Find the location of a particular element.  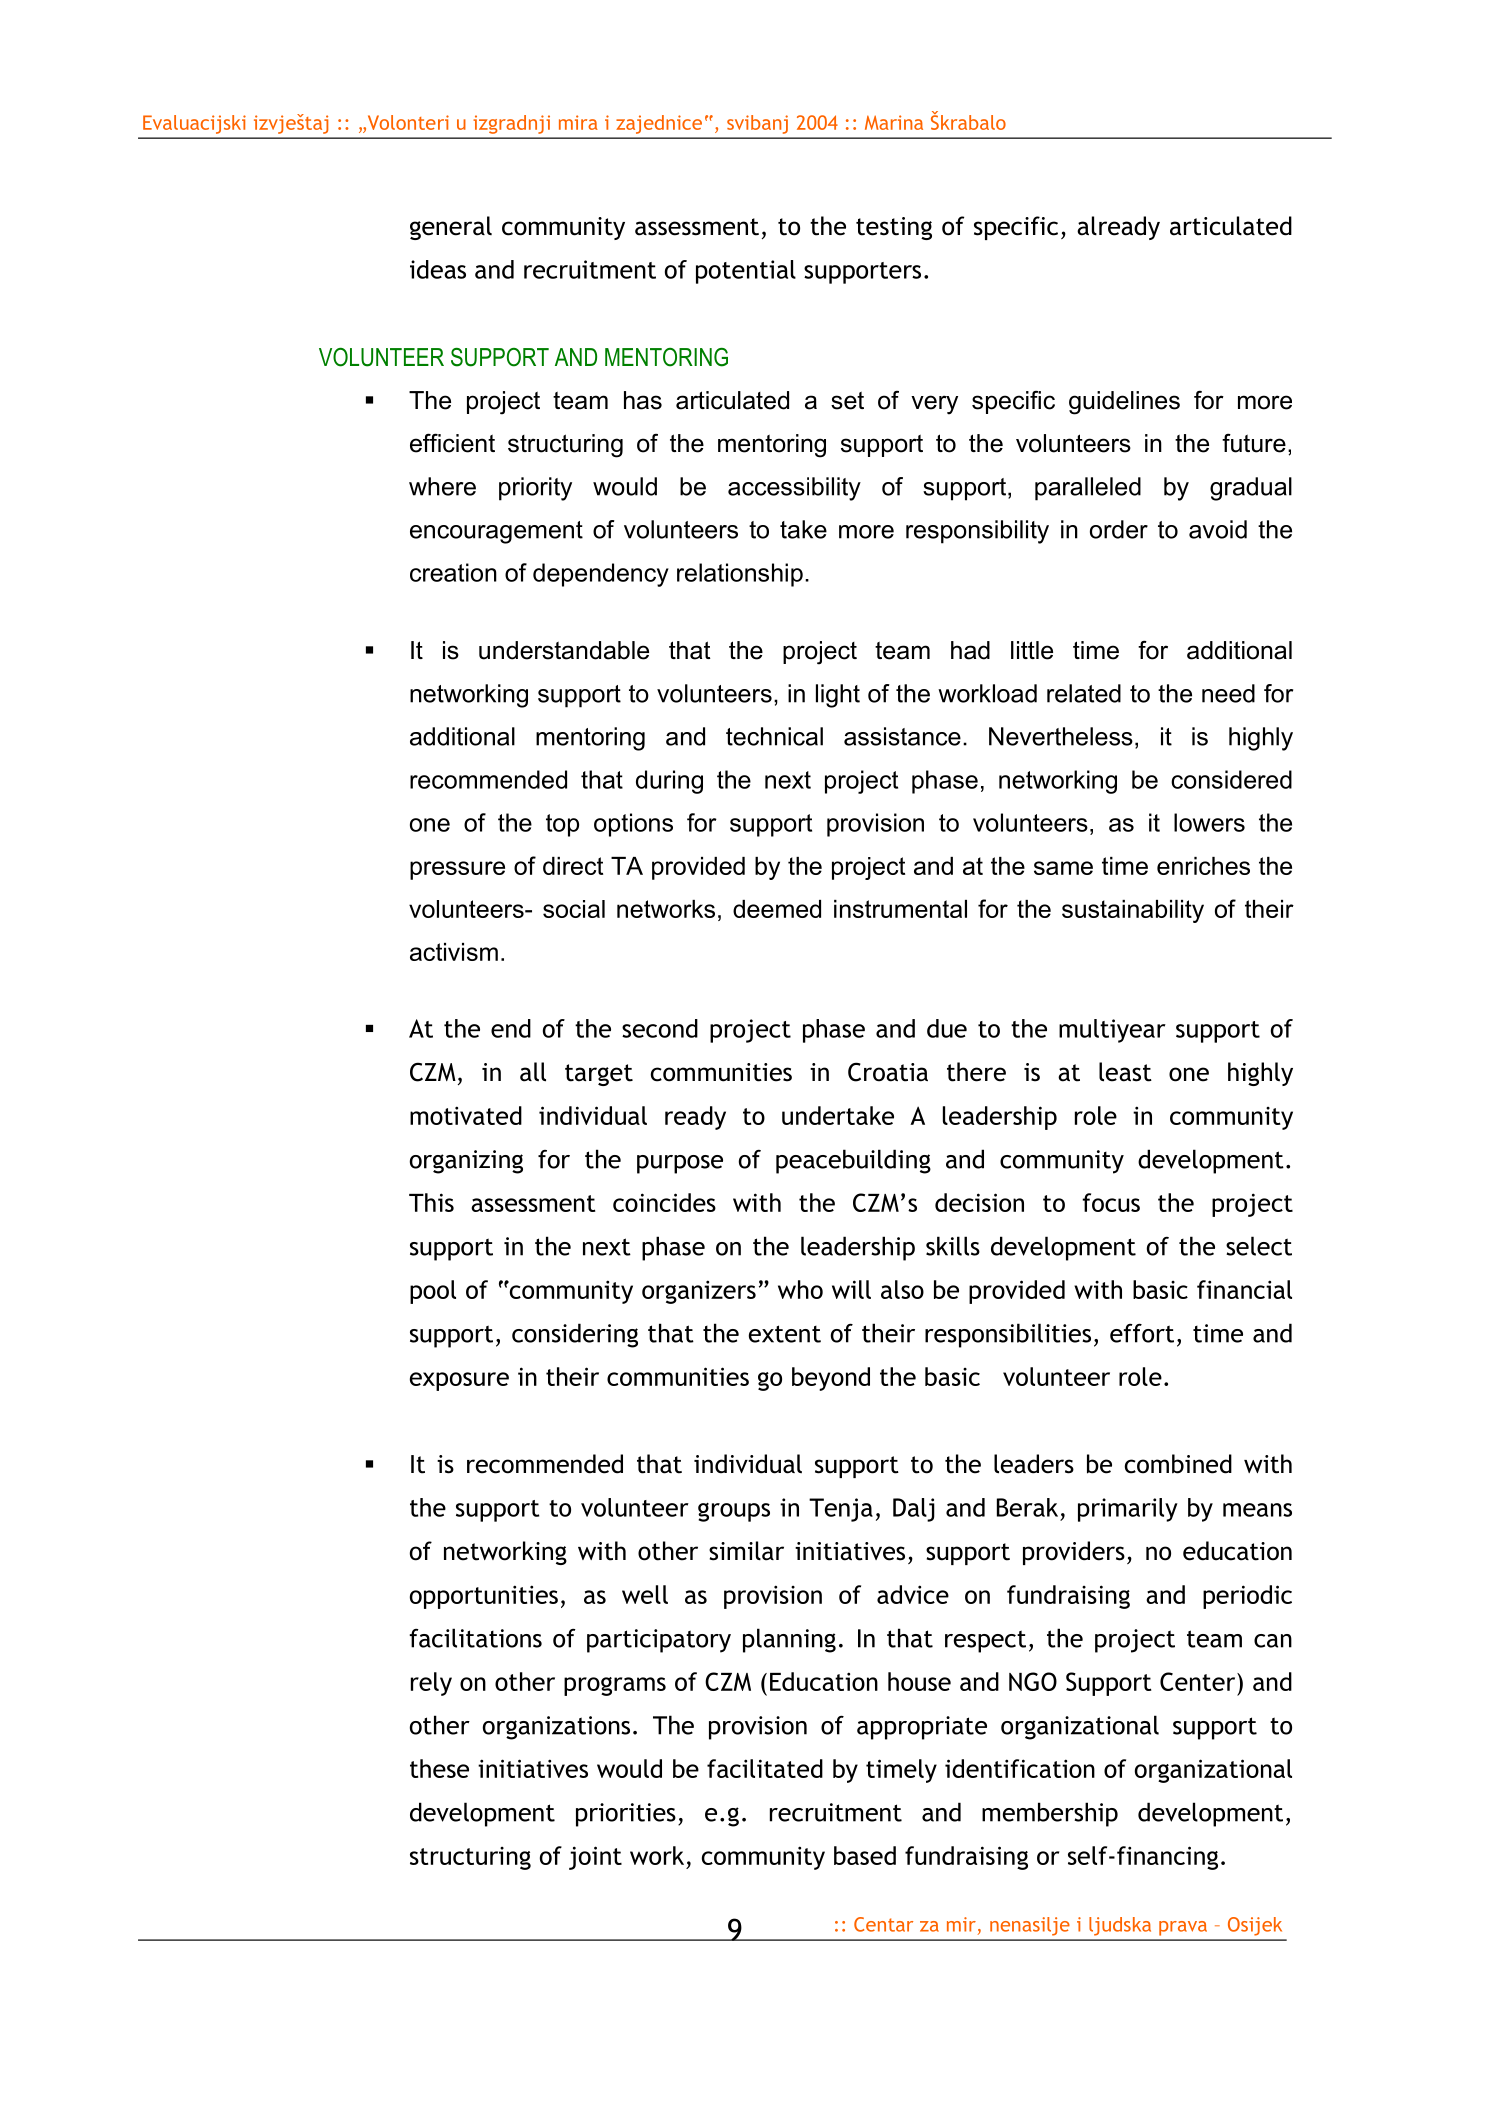

top is located at coordinates (562, 825).
